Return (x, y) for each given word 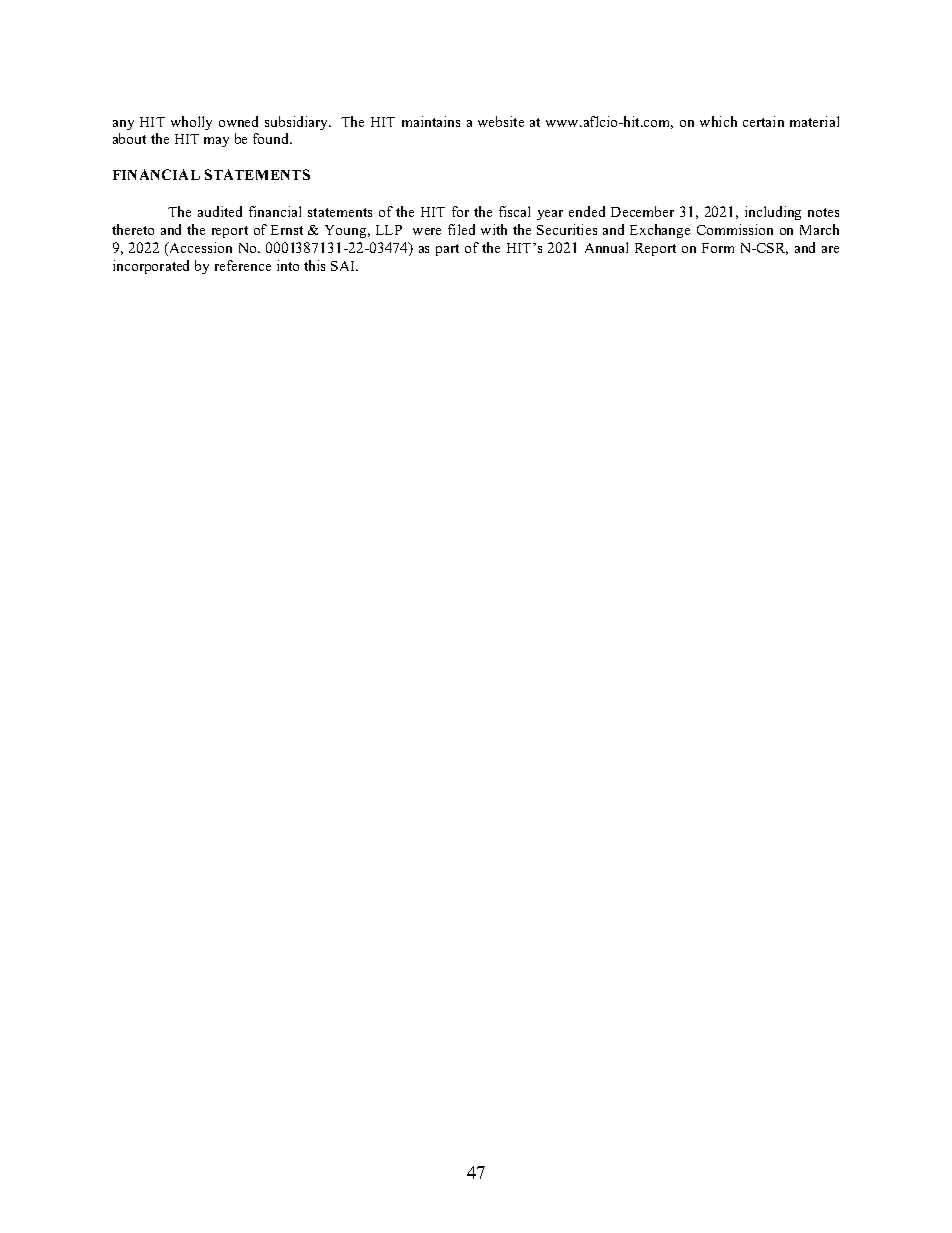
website (501, 121)
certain (763, 121)
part (447, 250)
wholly (191, 123)
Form (718, 248)
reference (243, 265)
